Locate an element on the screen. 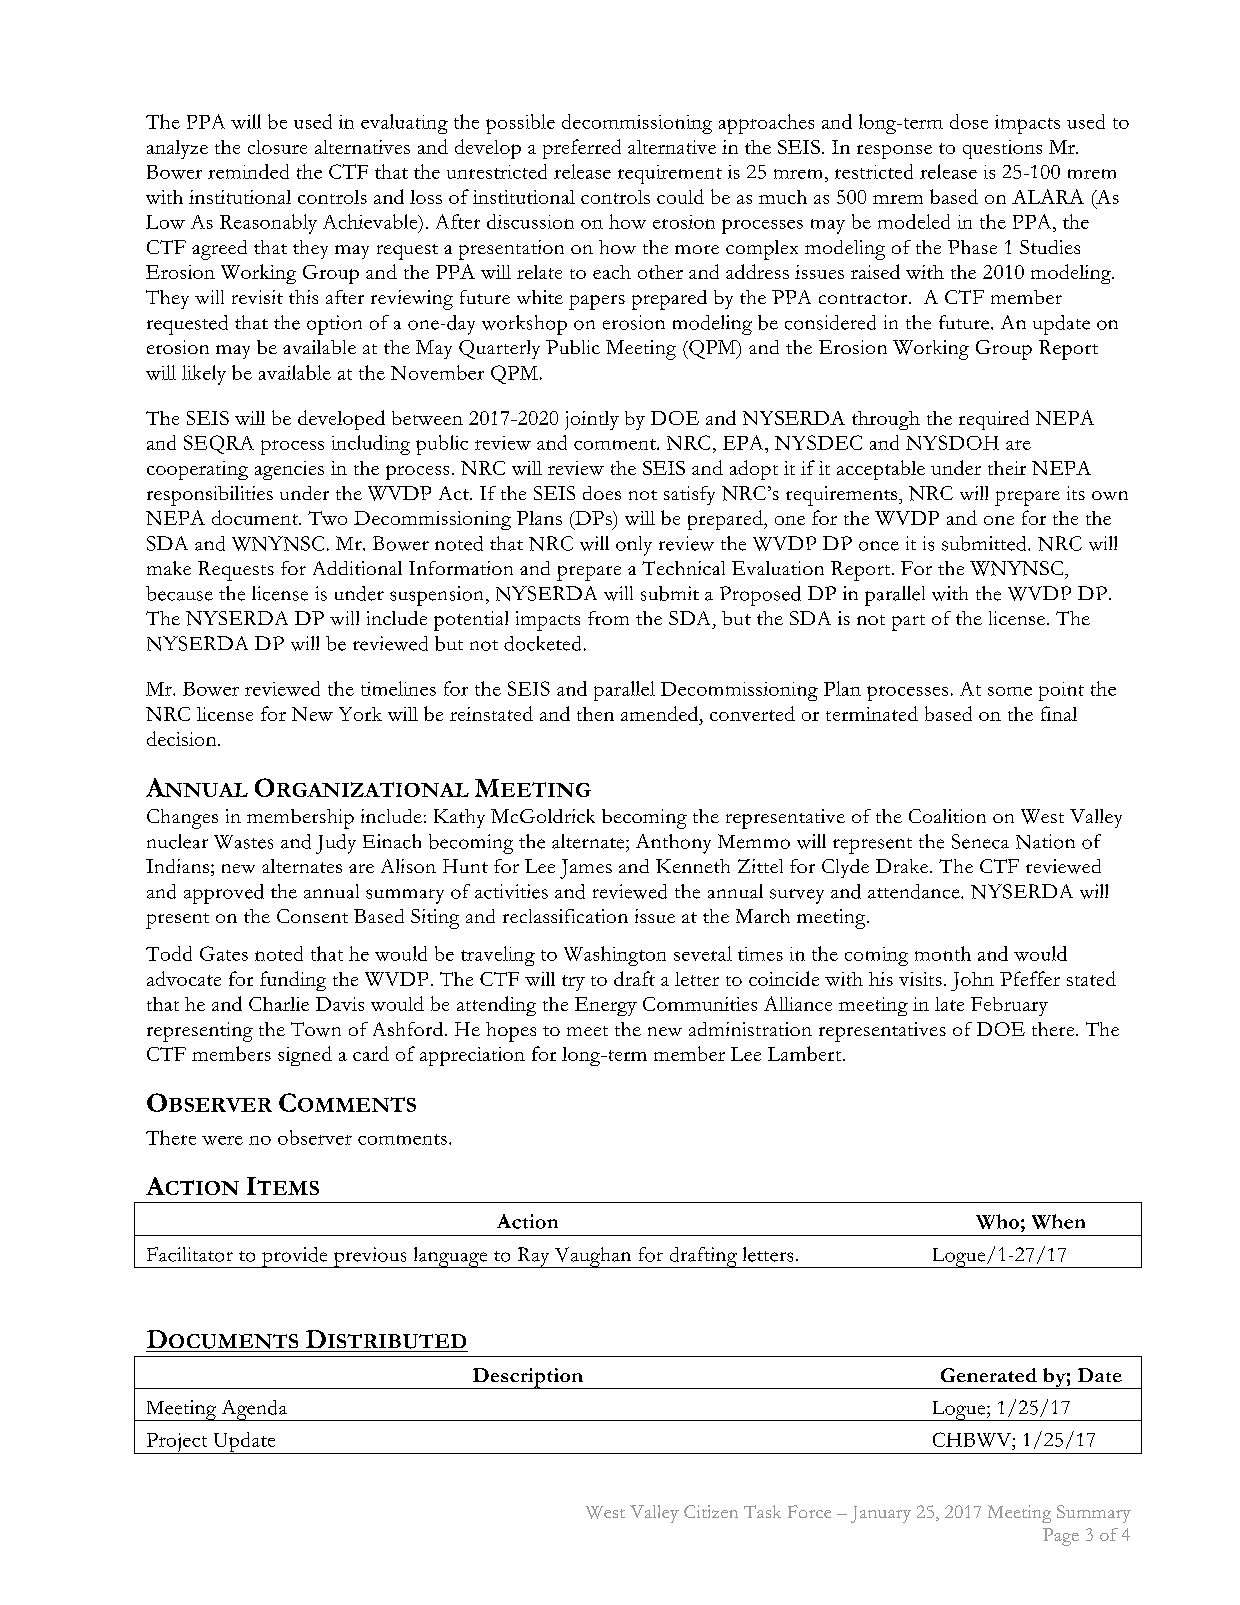  preferred is located at coordinates (582, 149).
